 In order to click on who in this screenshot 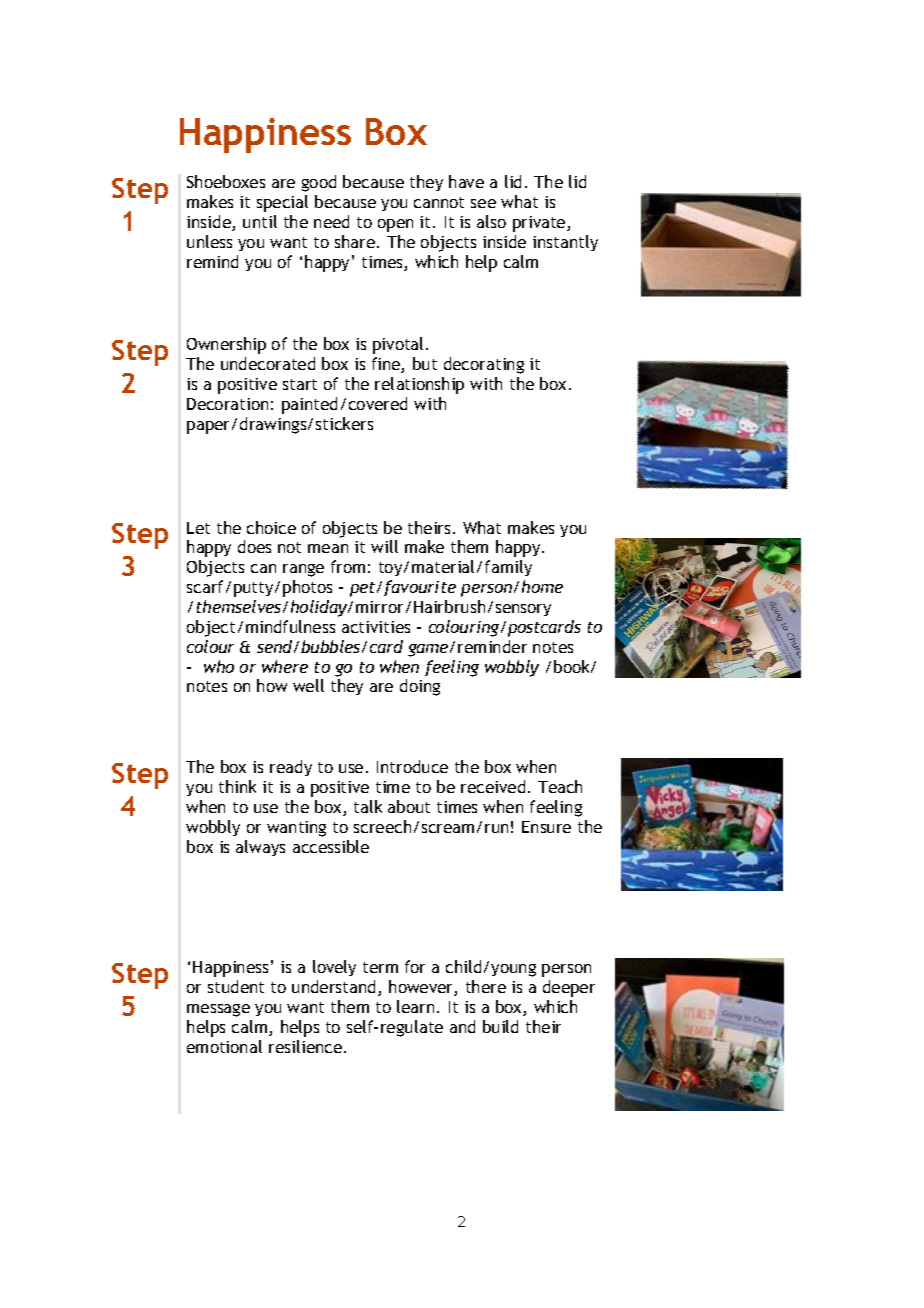, I will do `click(219, 666)`.
